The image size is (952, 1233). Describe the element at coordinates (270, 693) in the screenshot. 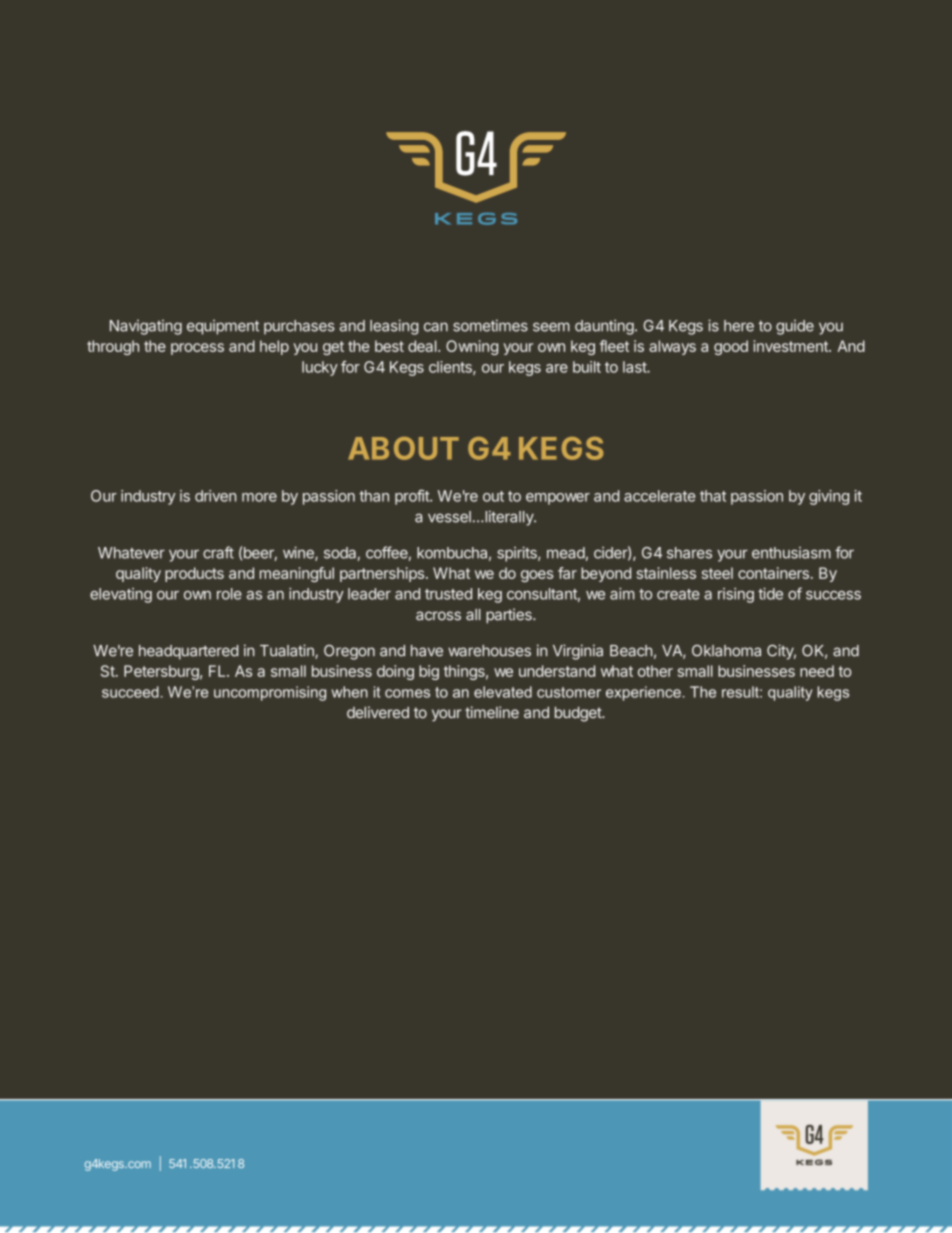

I see `uncompromising` at that location.
